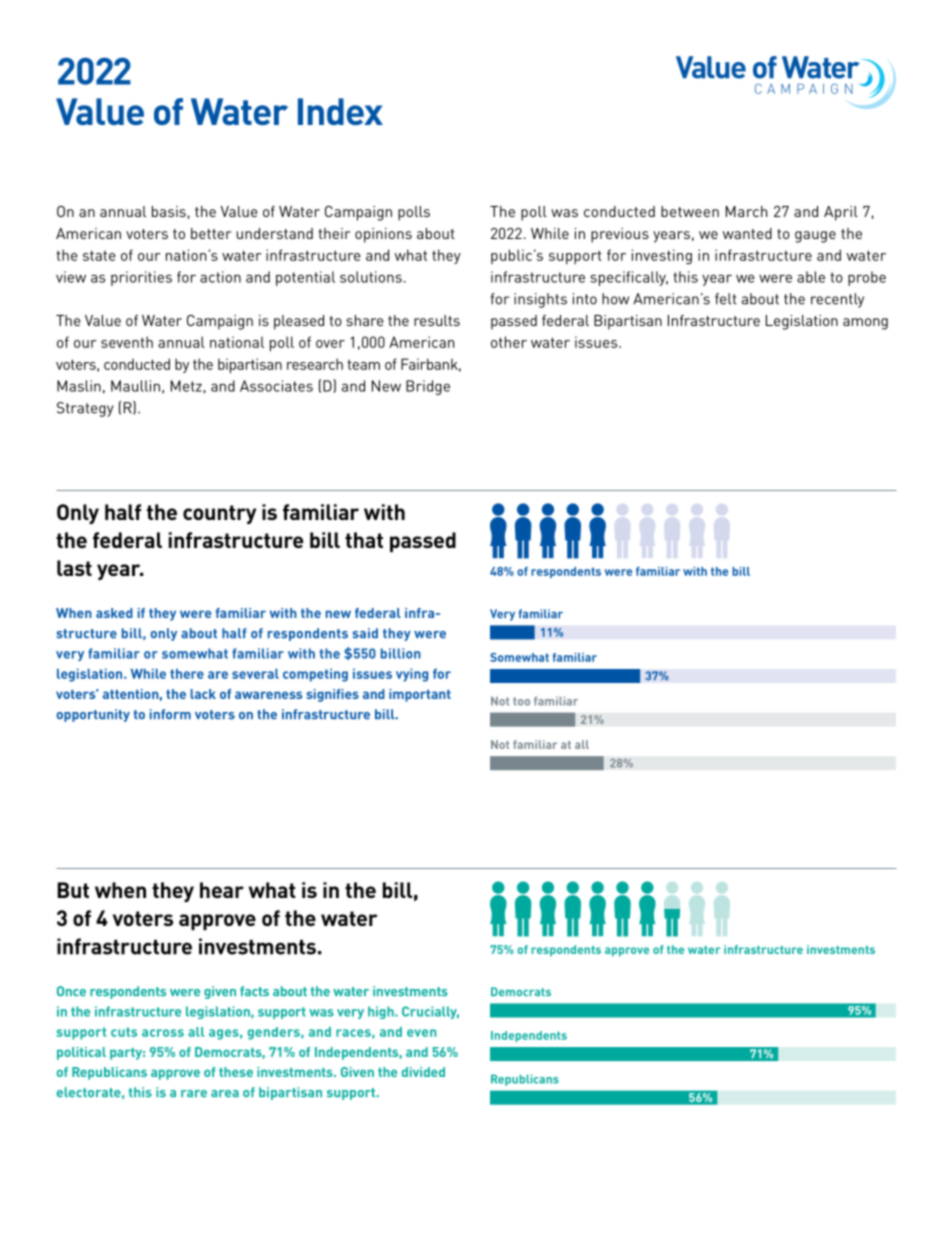 Image resolution: width=952 pixels, height=1233 pixels. I want to click on asked, so click(114, 613).
